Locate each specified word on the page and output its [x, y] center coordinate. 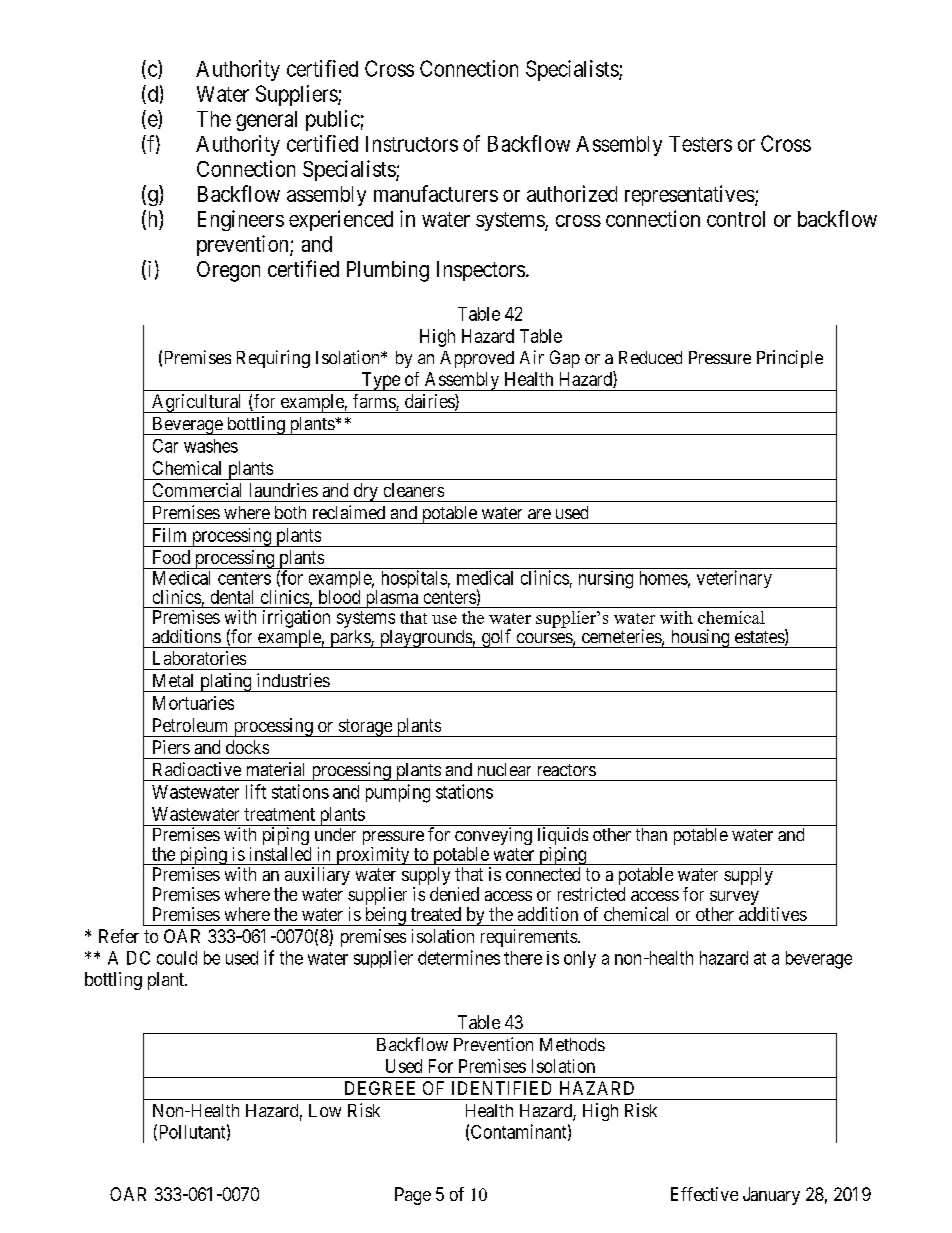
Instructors [412, 144]
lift [256, 791]
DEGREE [380, 1088]
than [651, 834]
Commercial [197, 490]
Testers [700, 144]
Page [413, 1196]
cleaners [414, 490]
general [266, 121]
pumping [398, 793]
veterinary [734, 579]
